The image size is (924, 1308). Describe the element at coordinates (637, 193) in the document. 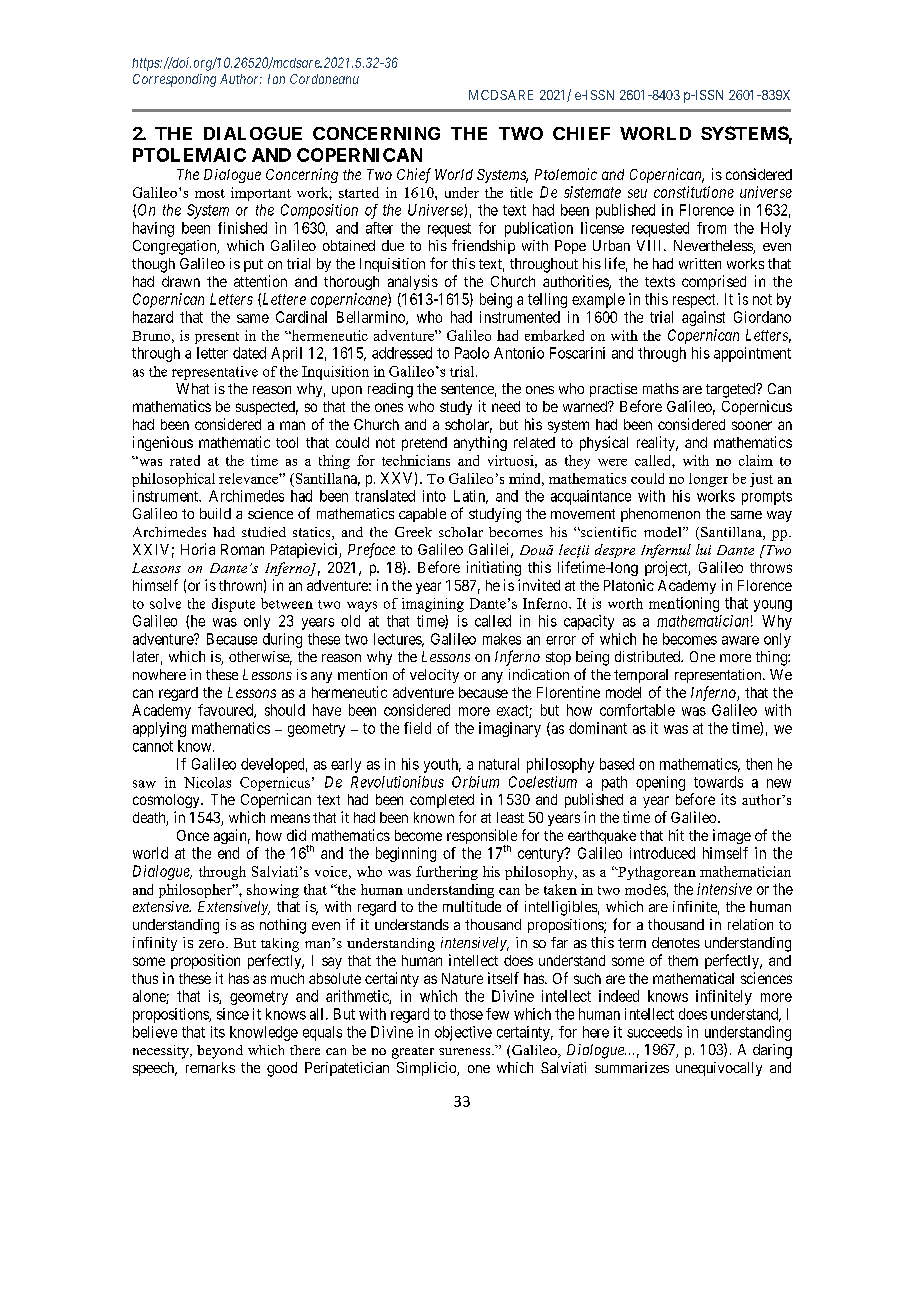

I see `seu` at that location.
